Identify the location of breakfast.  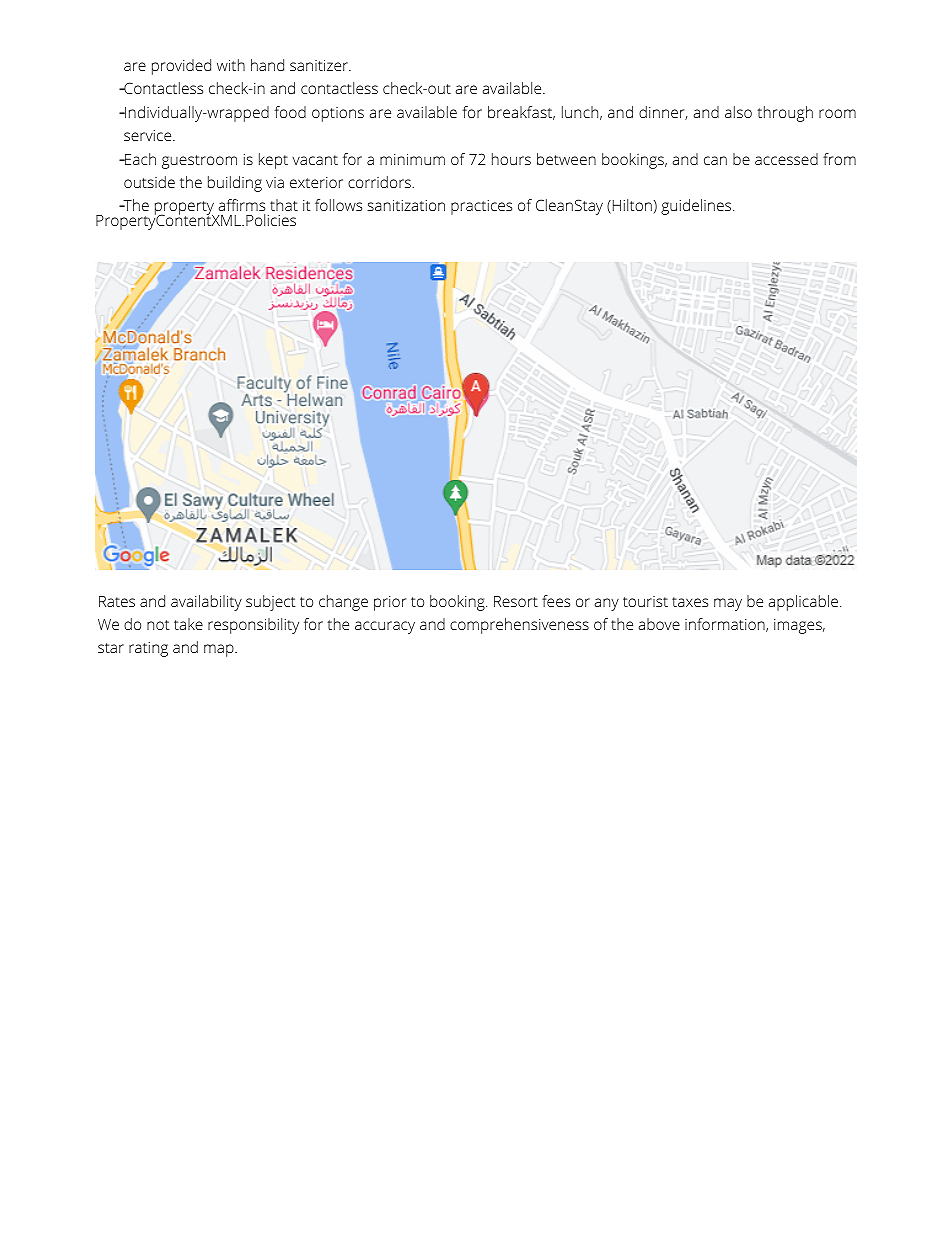
(521, 113).
